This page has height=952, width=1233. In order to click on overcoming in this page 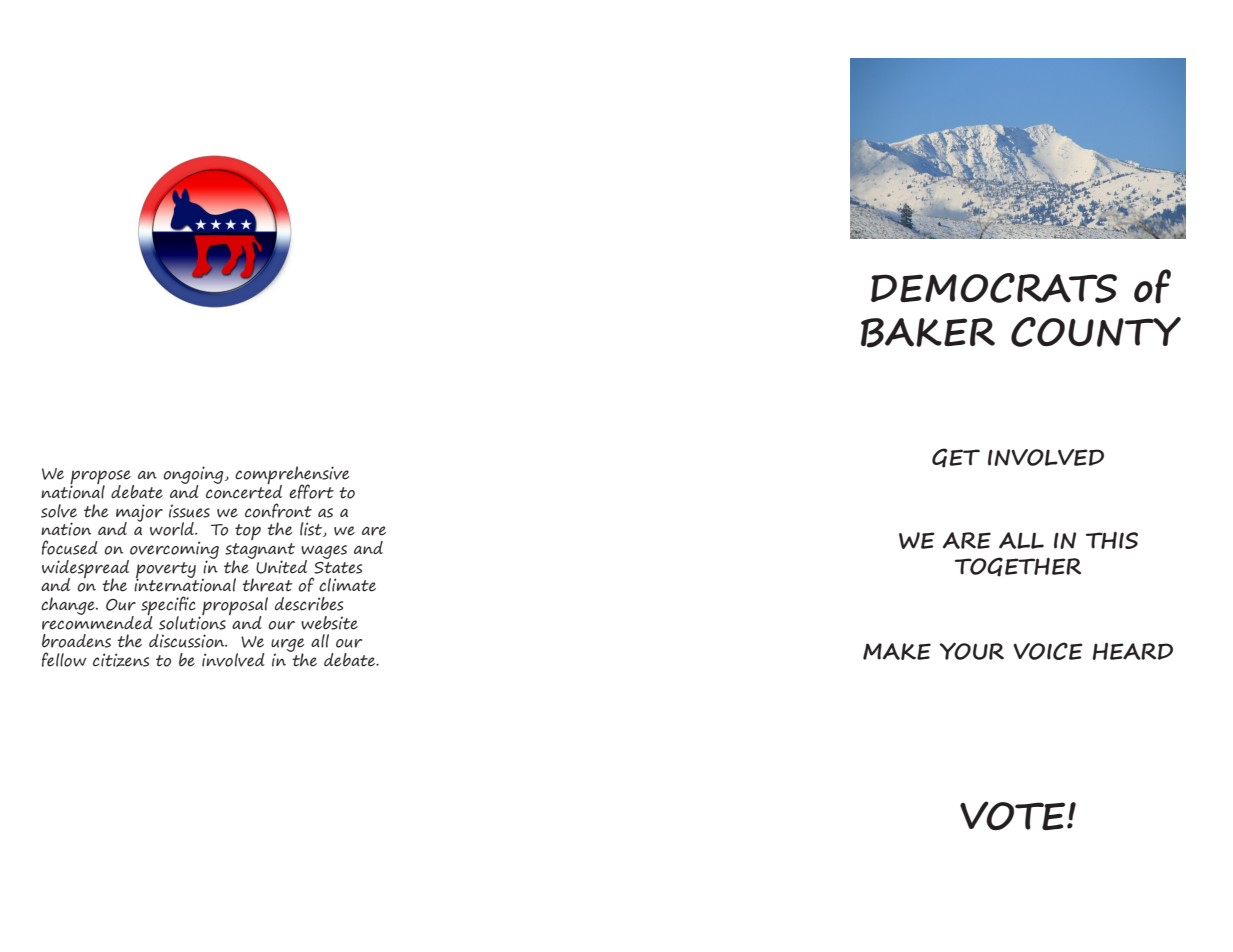, I will do `click(173, 551)`.
